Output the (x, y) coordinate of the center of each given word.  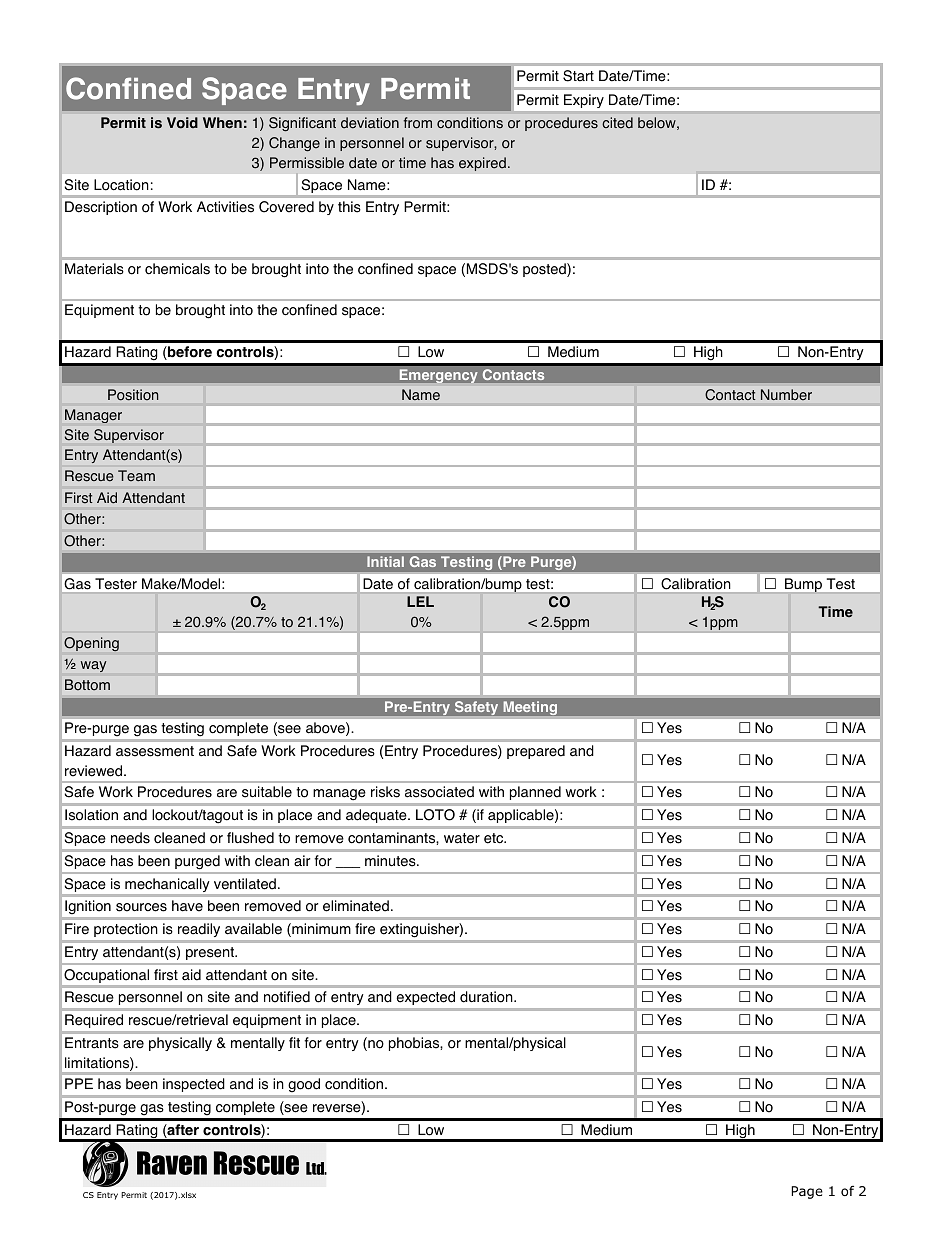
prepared (536, 752)
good (304, 1085)
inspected (193, 1085)
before (189, 353)
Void (182, 123)
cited (617, 123)
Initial (385, 561)
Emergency (438, 376)
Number (786, 394)
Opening (91, 644)
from (418, 123)
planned (535, 793)
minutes (391, 861)
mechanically (167, 885)
